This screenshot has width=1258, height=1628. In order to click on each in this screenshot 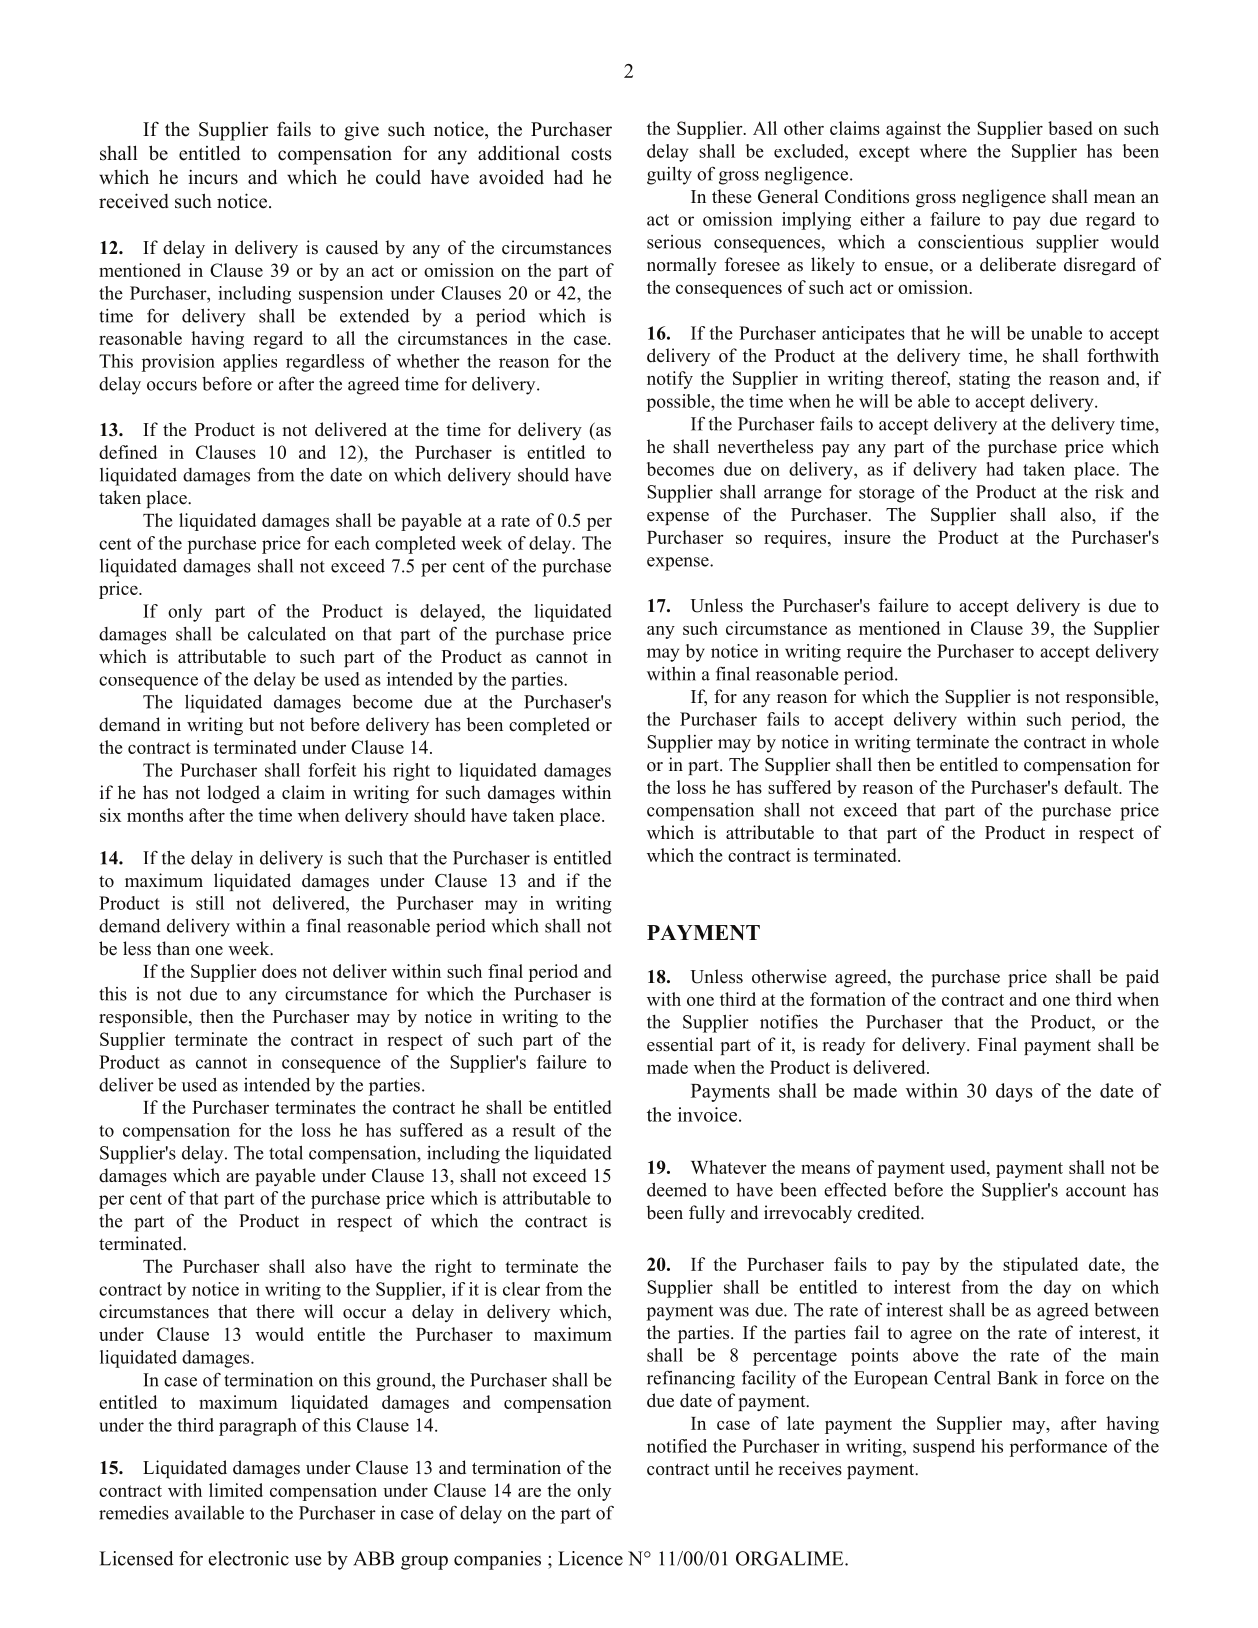, I will do `click(352, 543)`.
